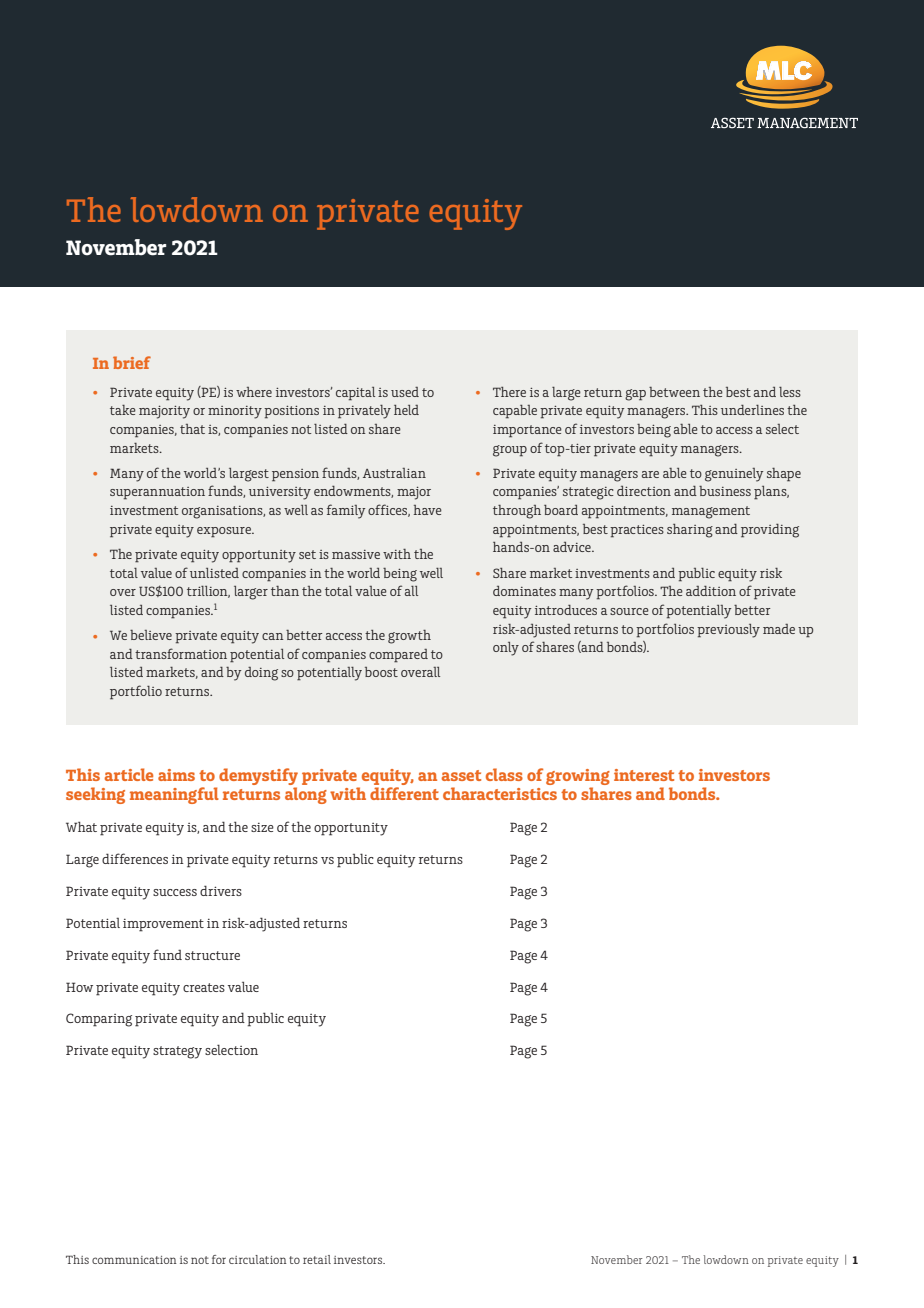 Image resolution: width=924 pixels, height=1308 pixels. I want to click on growth, so click(409, 637).
